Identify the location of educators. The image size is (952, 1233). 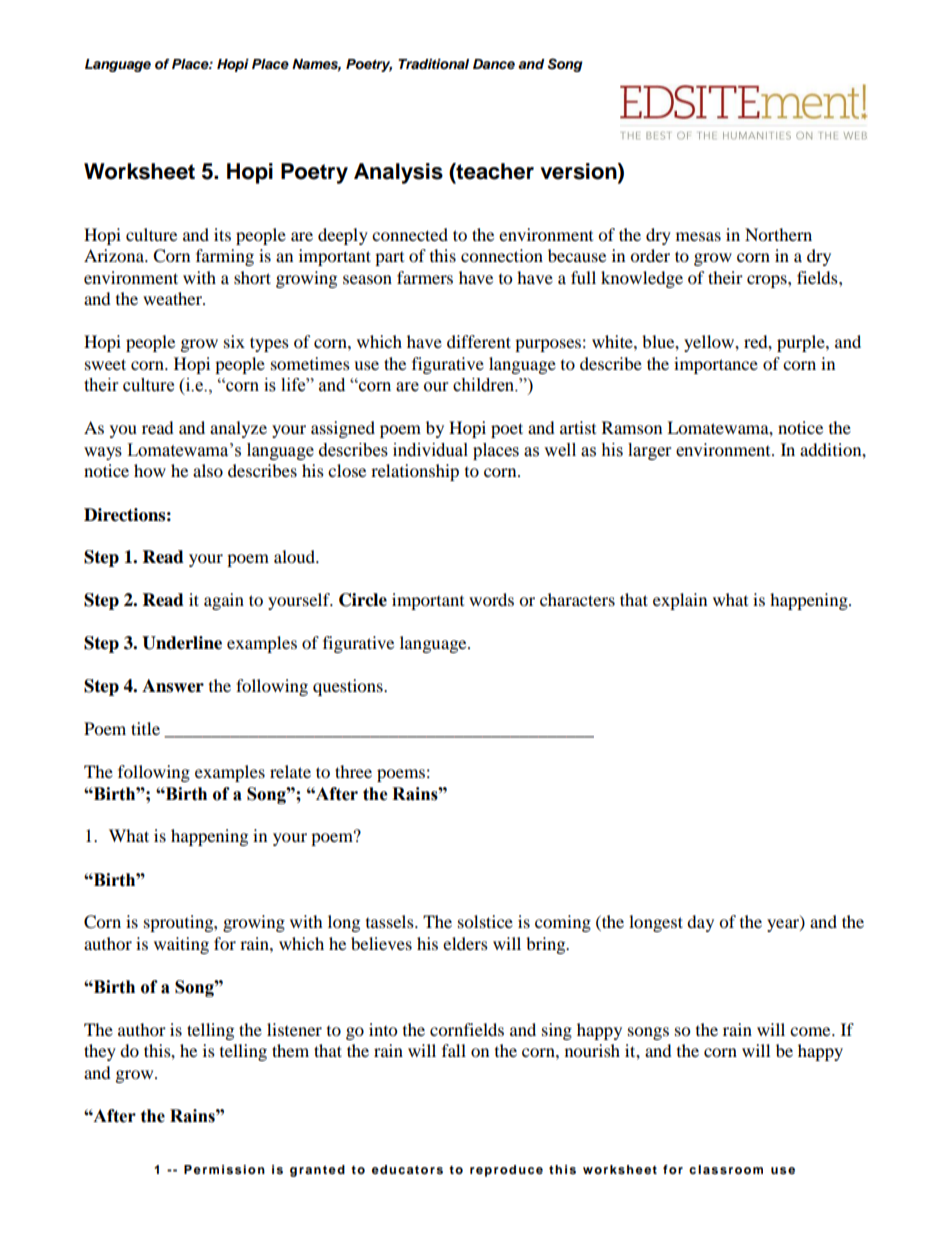
(407, 1169).
